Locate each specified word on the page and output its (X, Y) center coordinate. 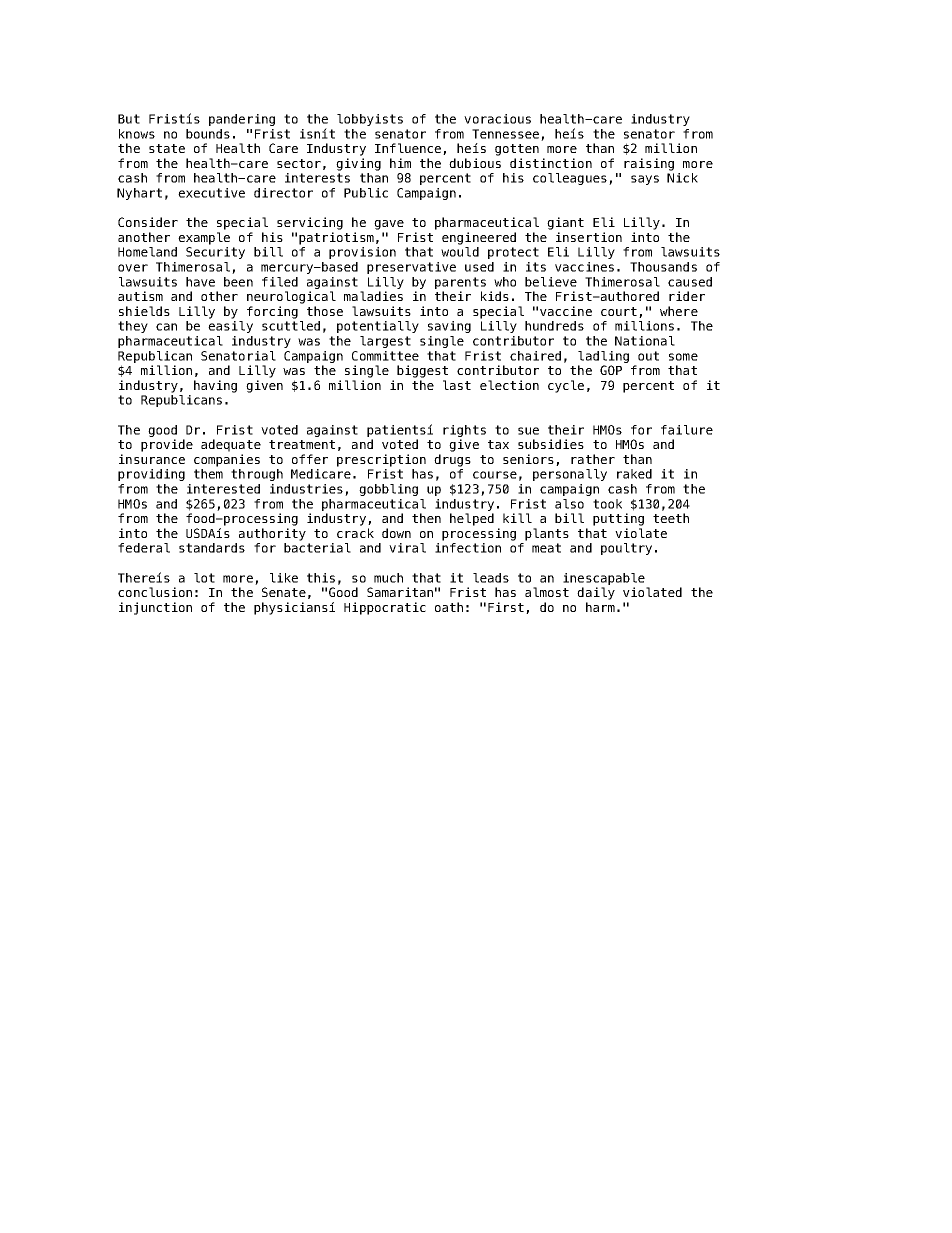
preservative (411, 268)
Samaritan (400, 592)
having (215, 386)
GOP (611, 370)
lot (204, 578)
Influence (408, 148)
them (208, 474)
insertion (589, 237)
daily (596, 593)
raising (649, 164)
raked (634, 474)
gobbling (388, 490)
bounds (208, 134)
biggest (422, 371)
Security (215, 253)
